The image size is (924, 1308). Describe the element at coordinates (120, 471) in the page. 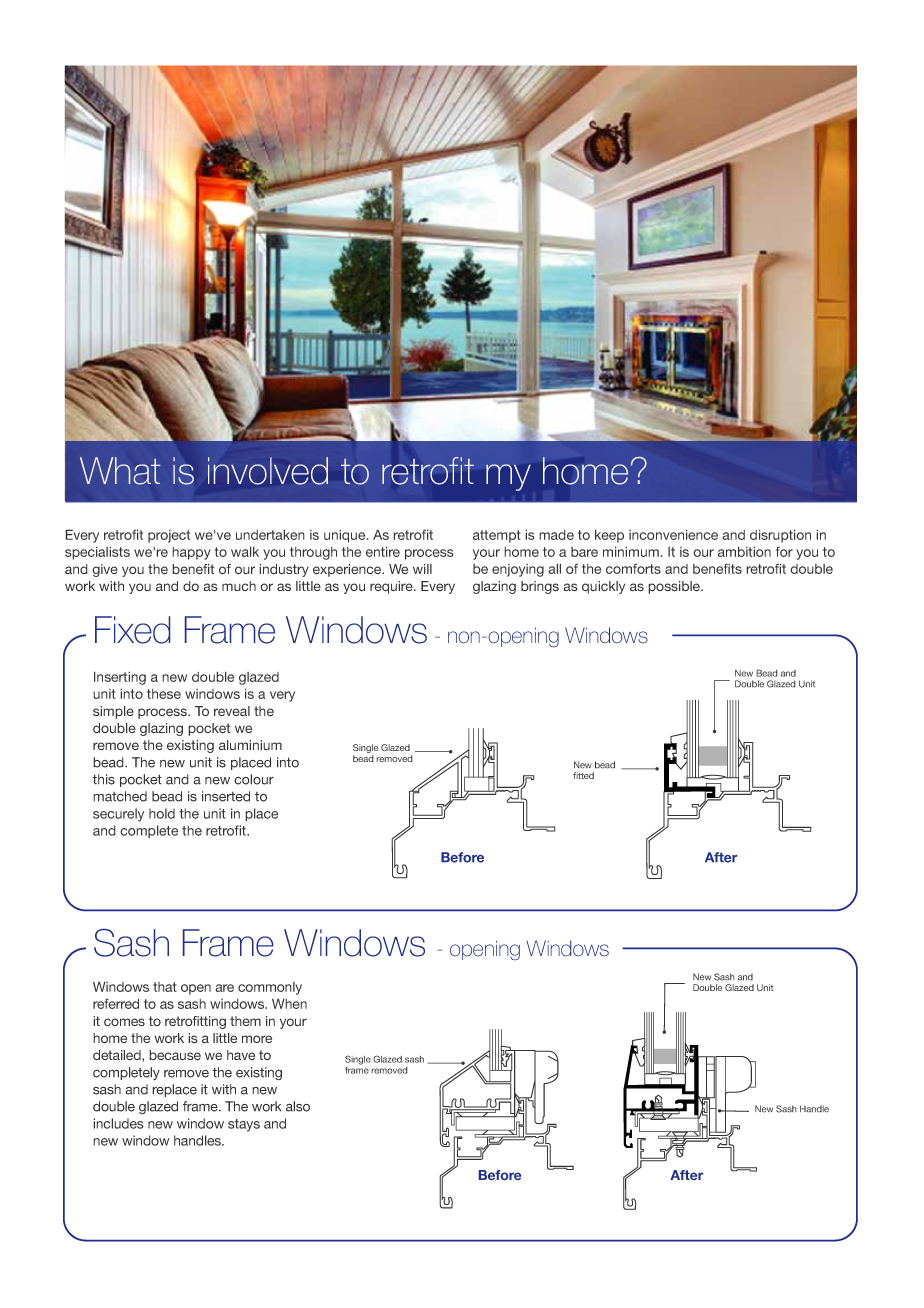

I see `What` at that location.
